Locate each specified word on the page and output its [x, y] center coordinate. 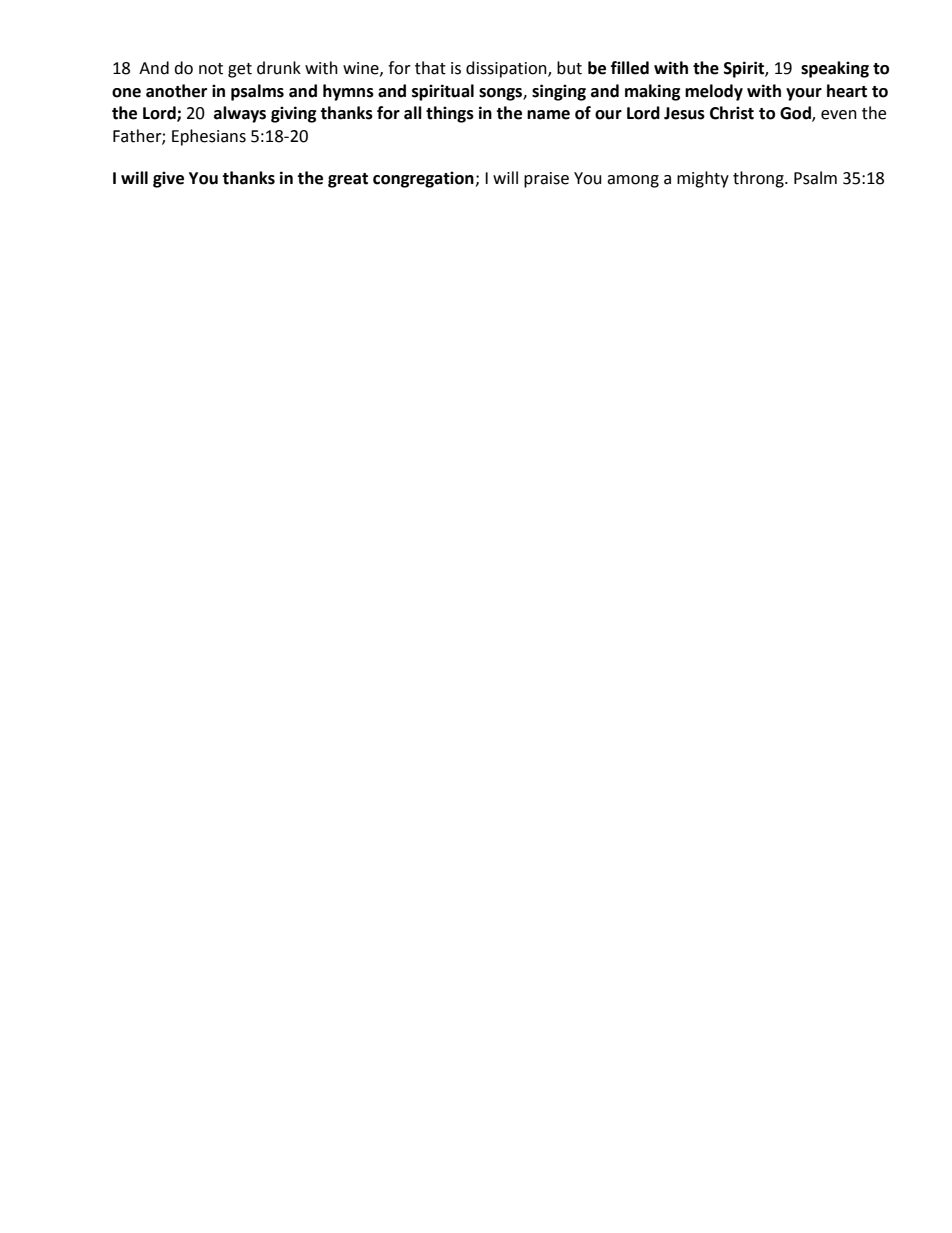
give [168, 179]
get [240, 70]
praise [546, 180]
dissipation [507, 69]
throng [759, 179]
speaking [835, 69]
